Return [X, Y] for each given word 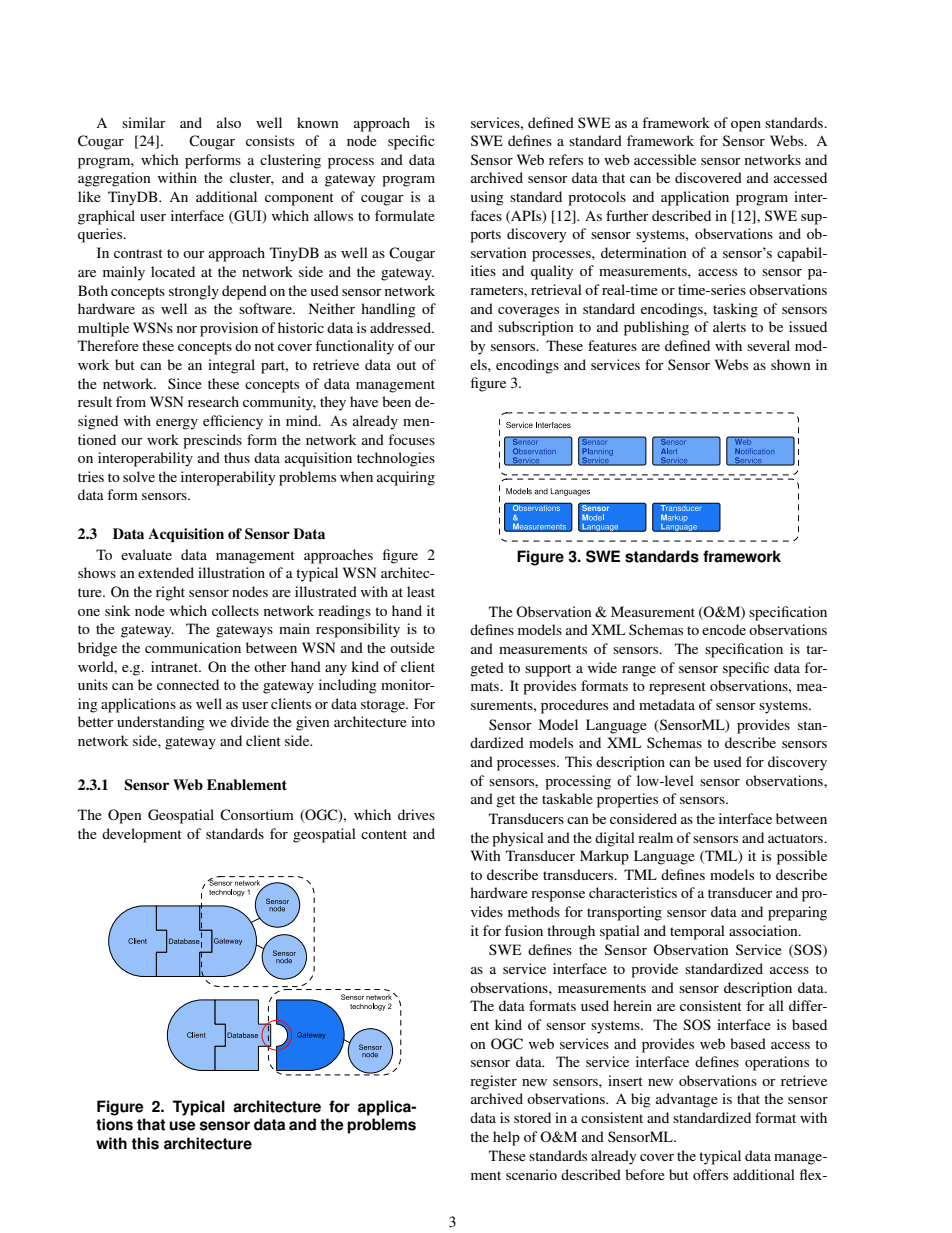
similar [144, 122]
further [627, 215]
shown [791, 364]
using [487, 198]
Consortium [257, 815]
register [493, 1082]
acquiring [406, 478]
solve [139, 476]
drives [416, 814]
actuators [797, 838]
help [506, 1138]
